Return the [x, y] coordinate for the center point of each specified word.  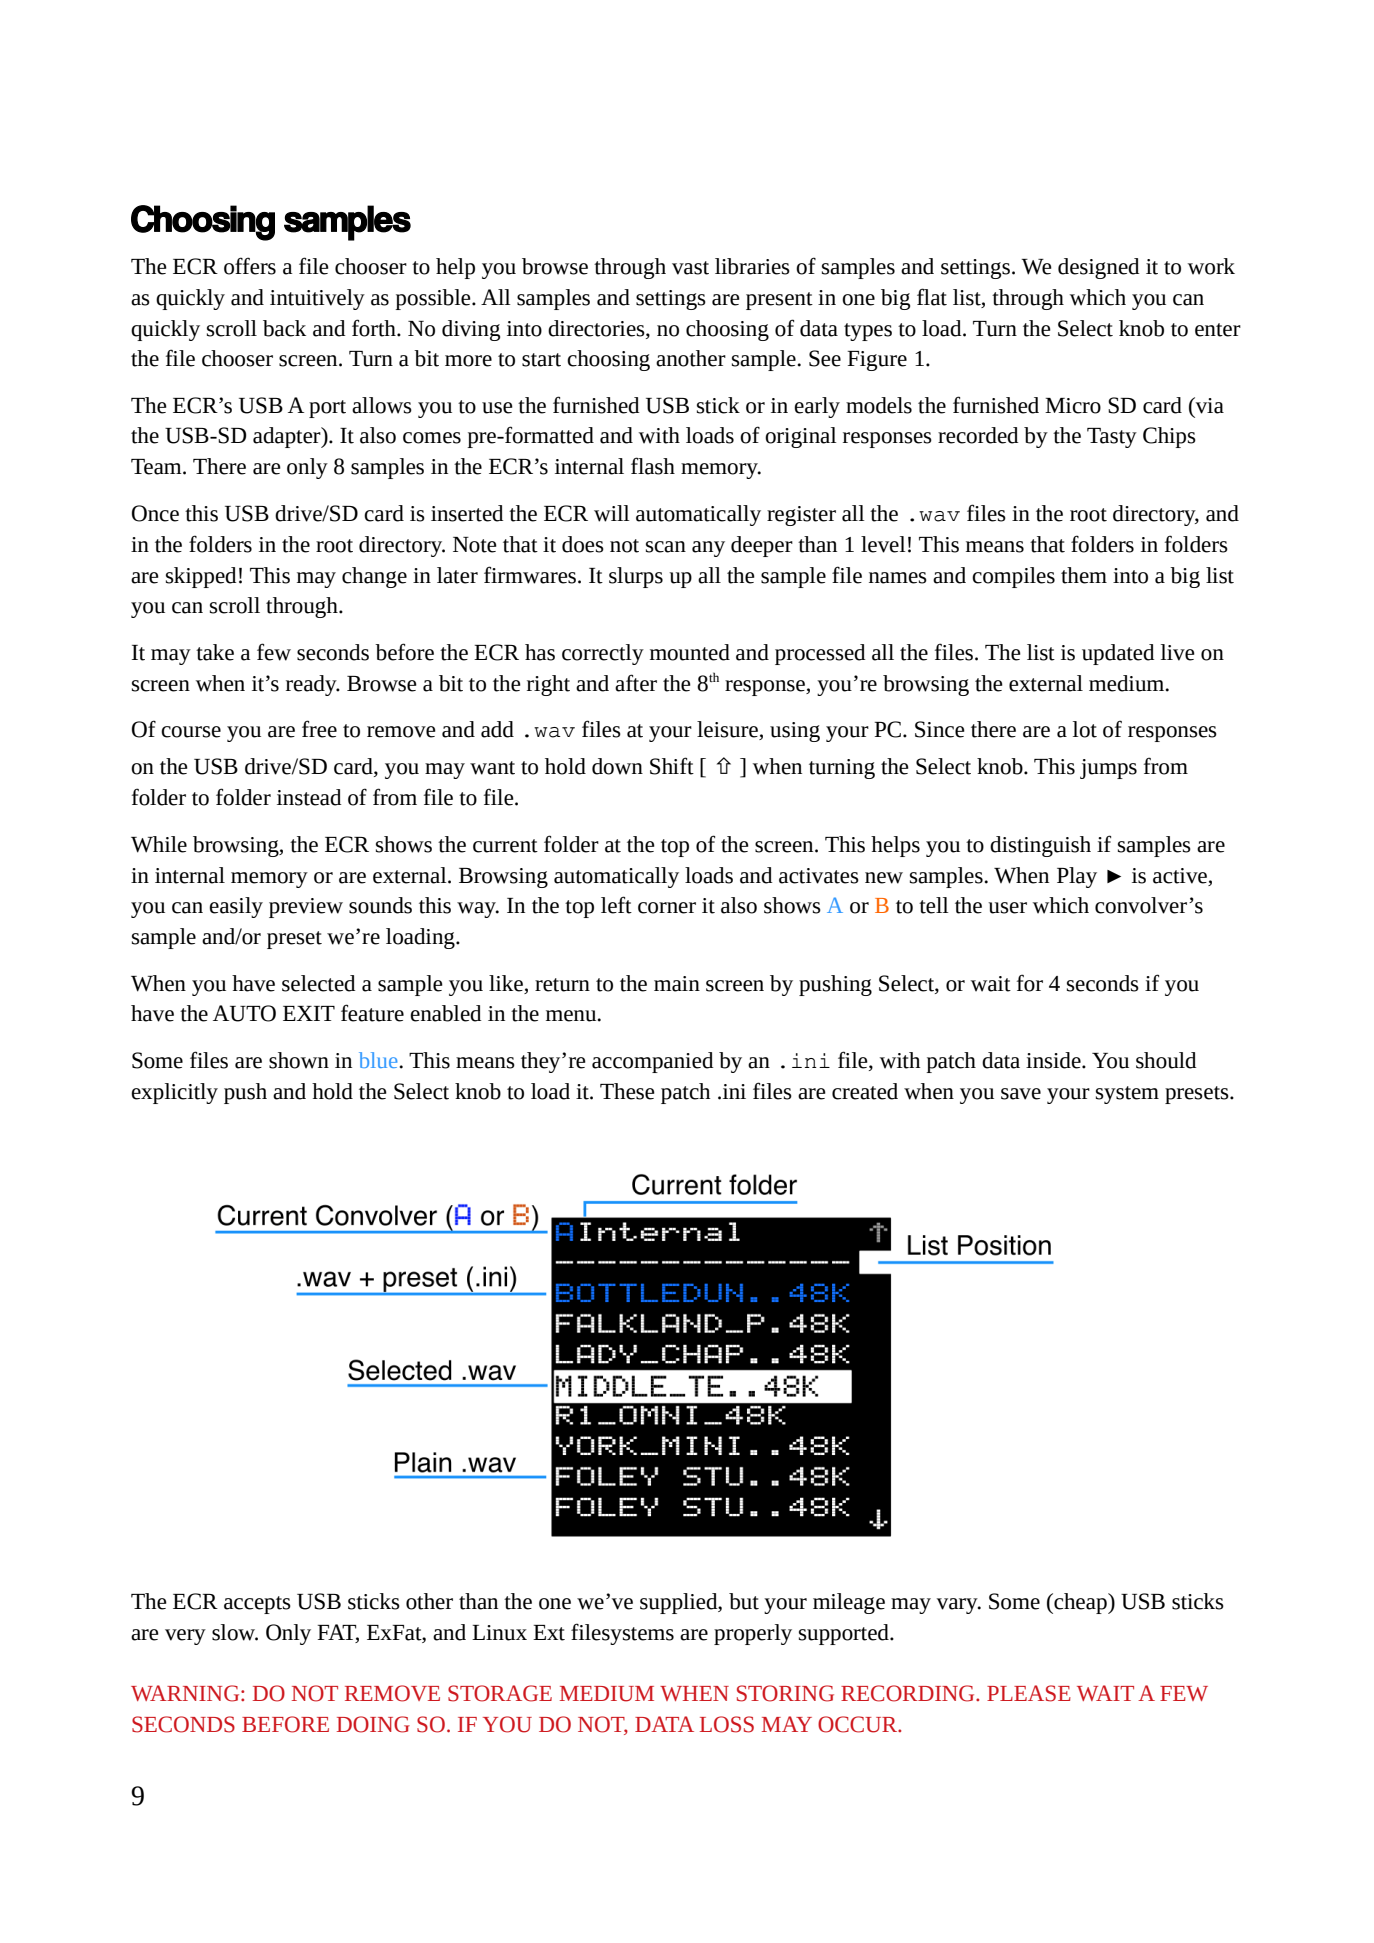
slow [235, 1632]
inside [1054, 1060]
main [677, 984]
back [284, 328]
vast [690, 268]
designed [1098, 268]
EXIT [309, 1013]
